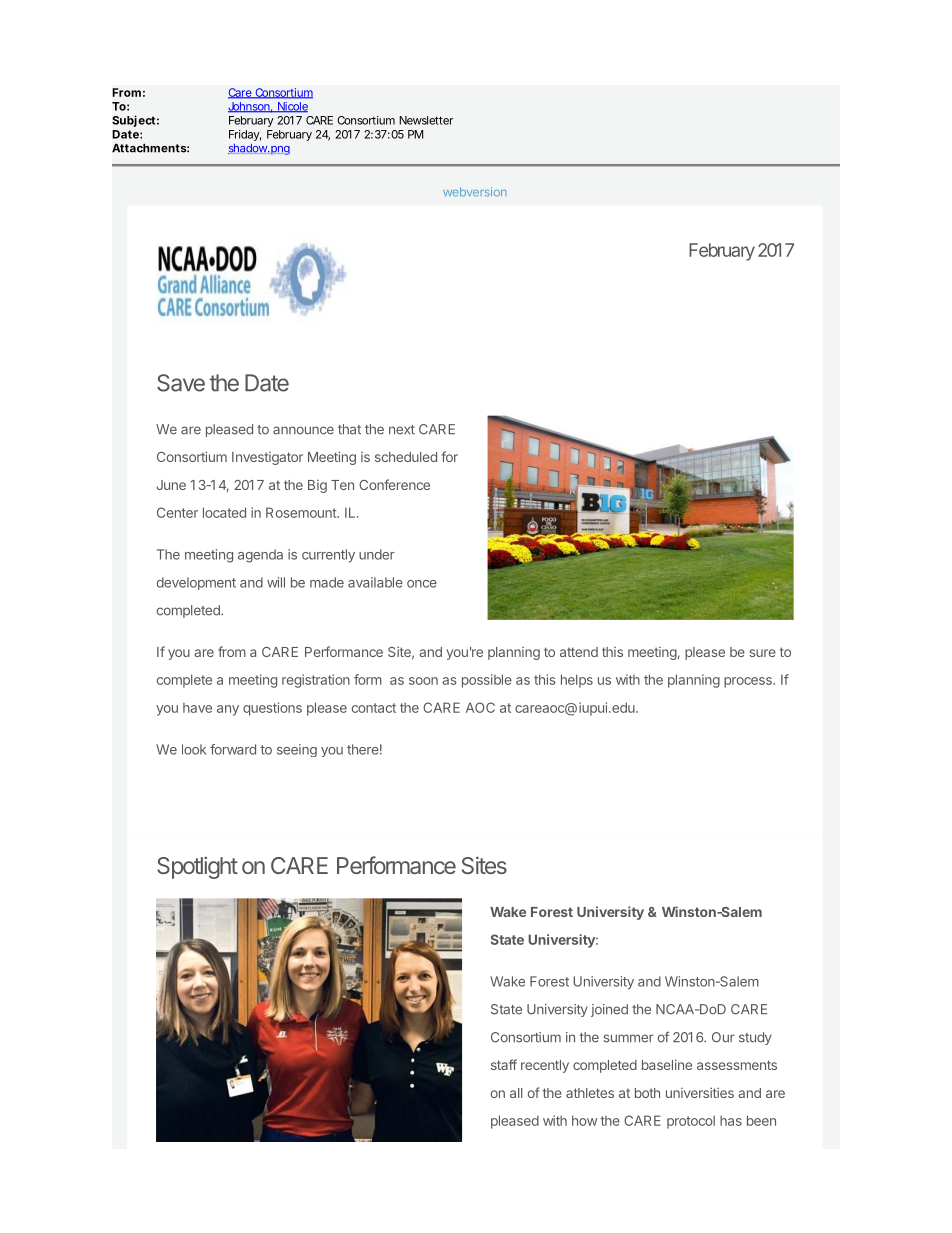  Describe the element at coordinates (762, 653) in the screenshot. I see `sure` at that location.
